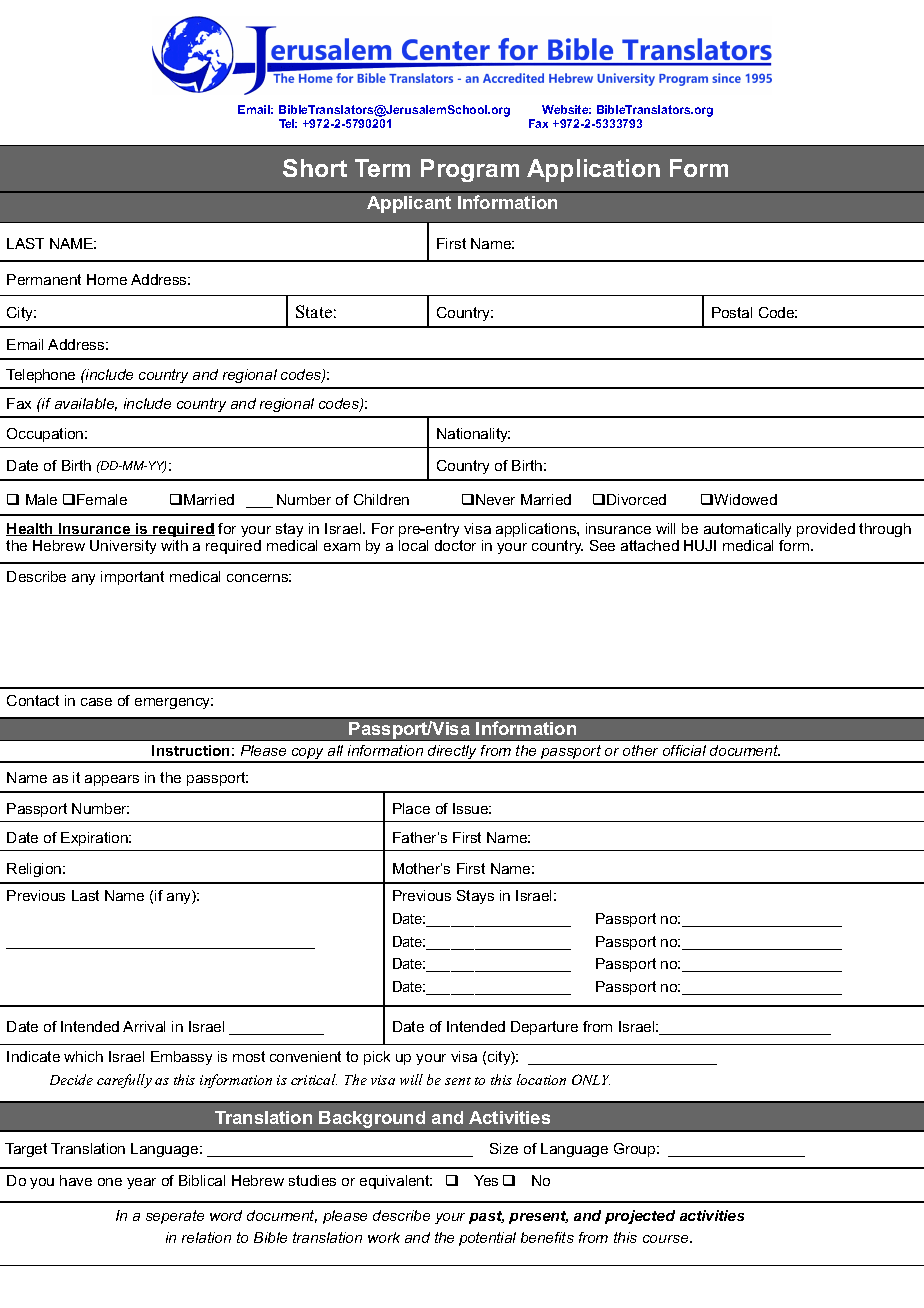 The height and width of the screenshot is (1308, 924). What do you see at coordinates (86, 404) in the screenshot?
I see `available` at bounding box center [86, 404].
